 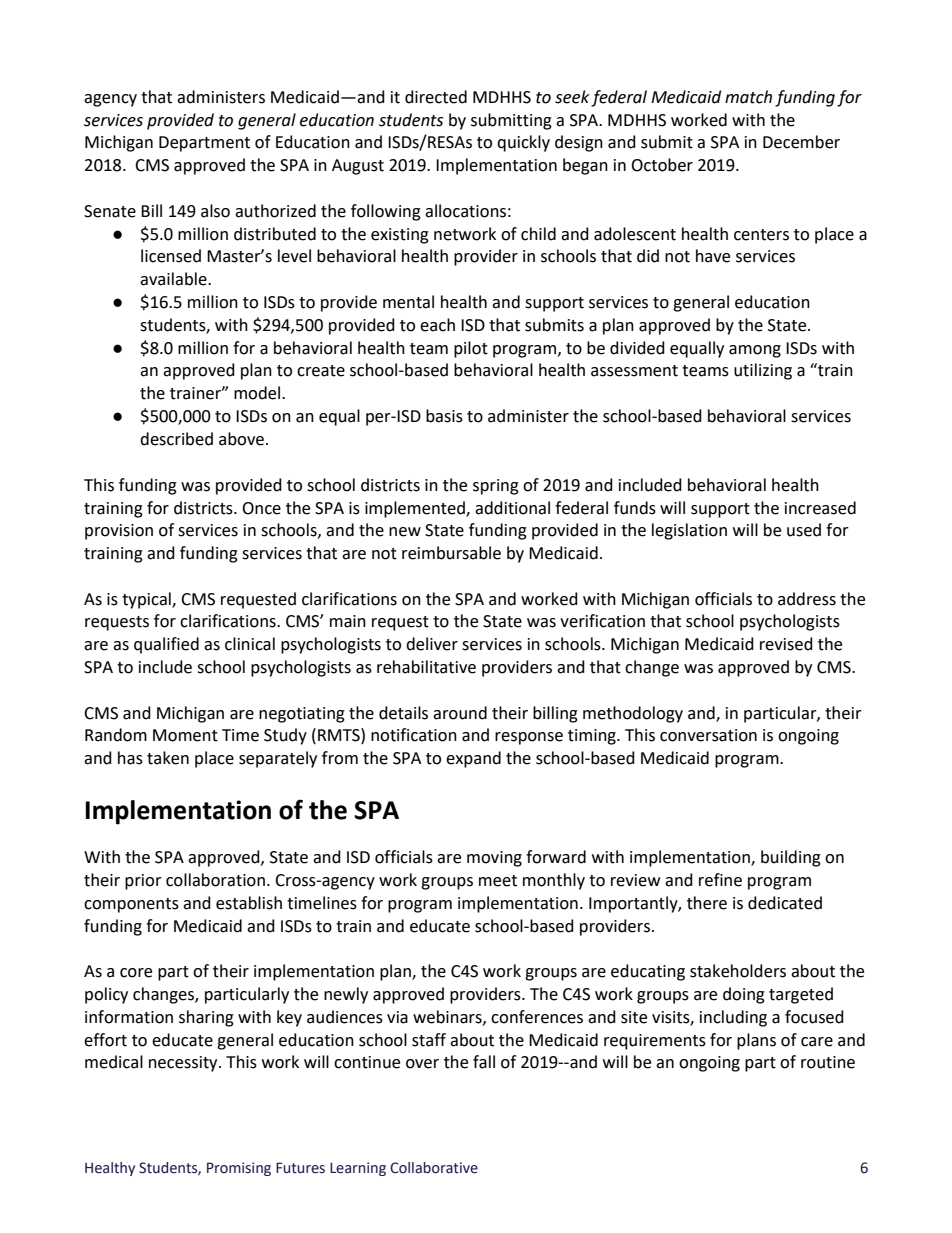 I want to click on Collaborative, so click(x=434, y=1168).
